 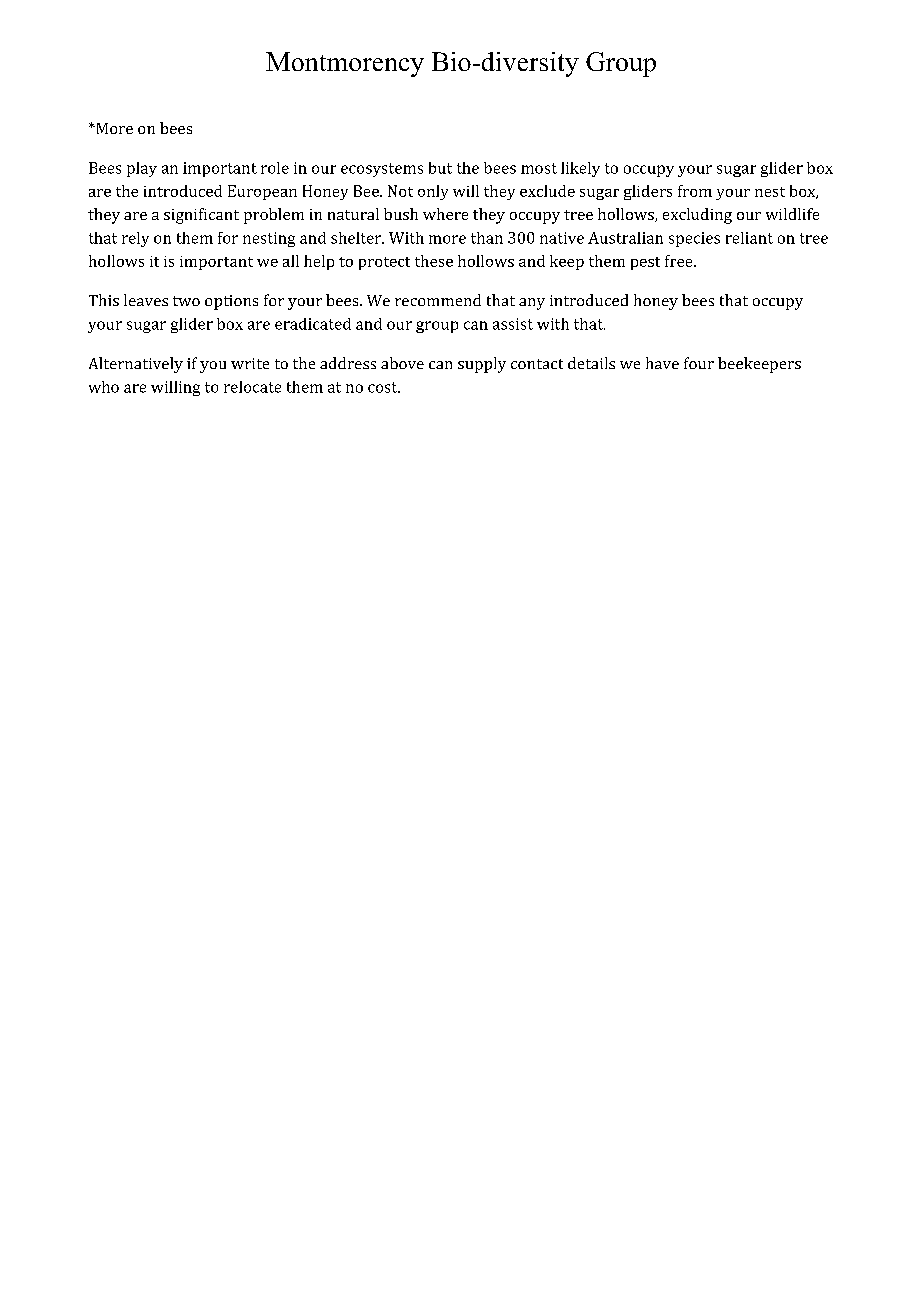 What do you see at coordinates (146, 300) in the document?
I see `leaves` at bounding box center [146, 300].
